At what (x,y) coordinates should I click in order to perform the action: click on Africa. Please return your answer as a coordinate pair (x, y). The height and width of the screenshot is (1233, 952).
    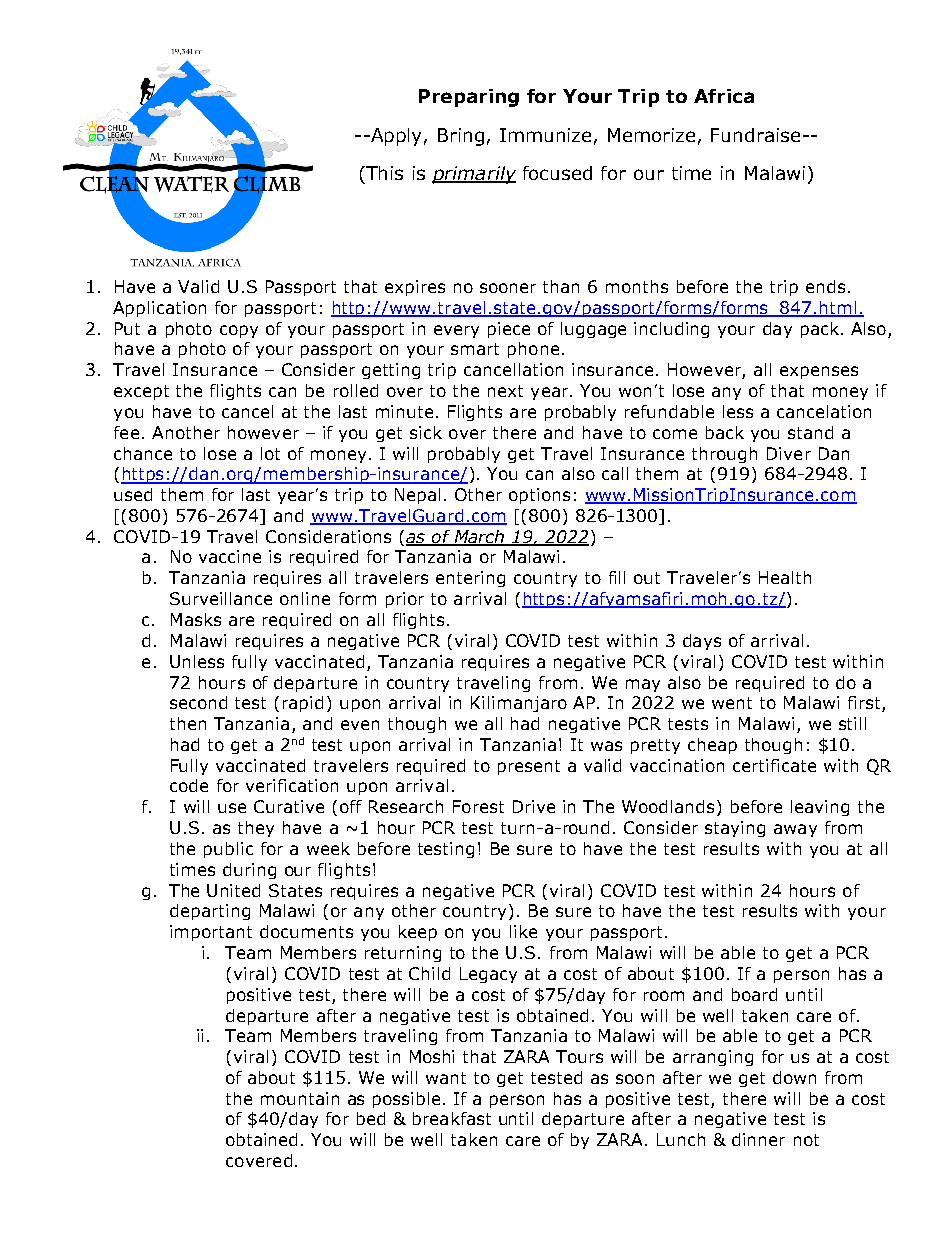
    Looking at the image, I should click on (724, 96).
